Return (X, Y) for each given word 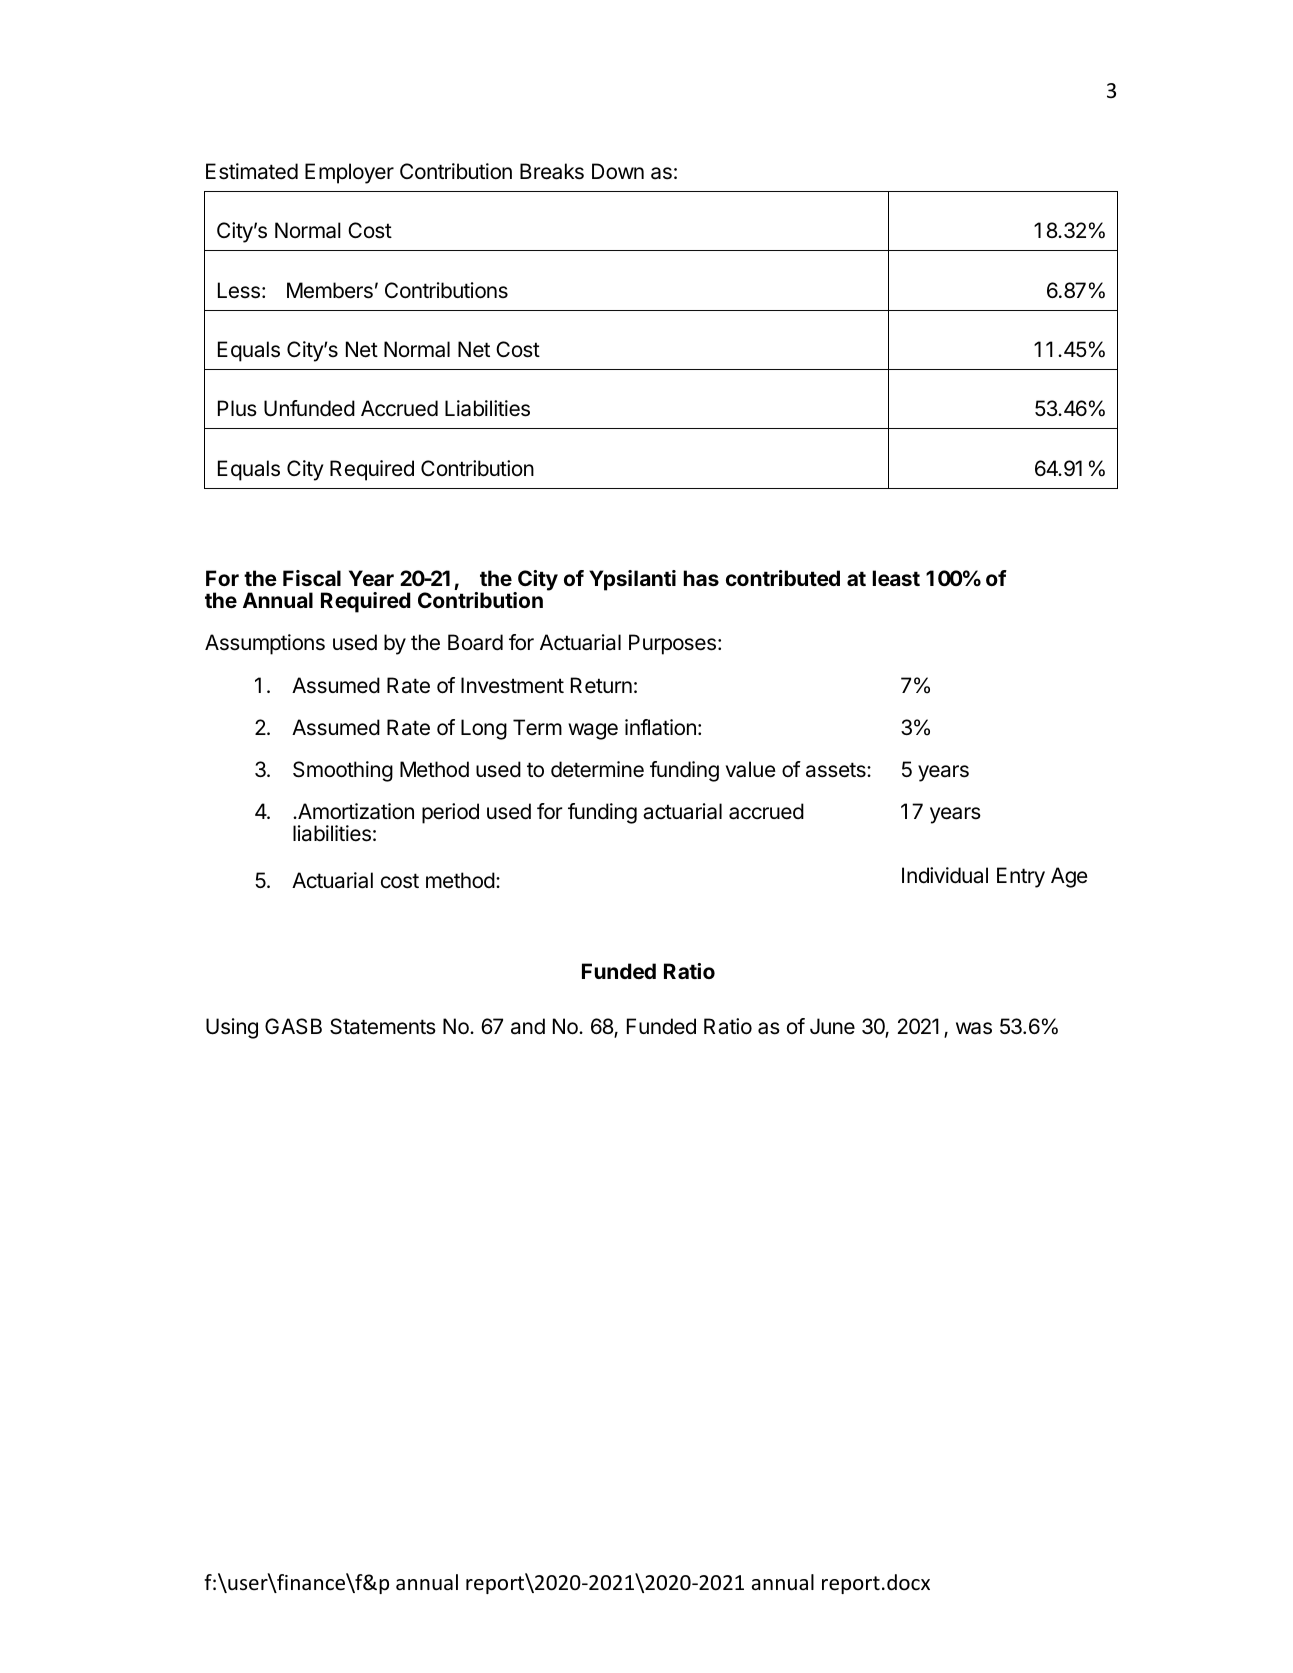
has (701, 578)
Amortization (355, 811)
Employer (349, 173)
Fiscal (312, 578)
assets (837, 770)
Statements (383, 1026)
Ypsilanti (632, 580)
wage (593, 731)
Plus (237, 408)
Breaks (552, 171)
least (896, 578)
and (528, 1026)
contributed (783, 578)
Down (618, 171)
